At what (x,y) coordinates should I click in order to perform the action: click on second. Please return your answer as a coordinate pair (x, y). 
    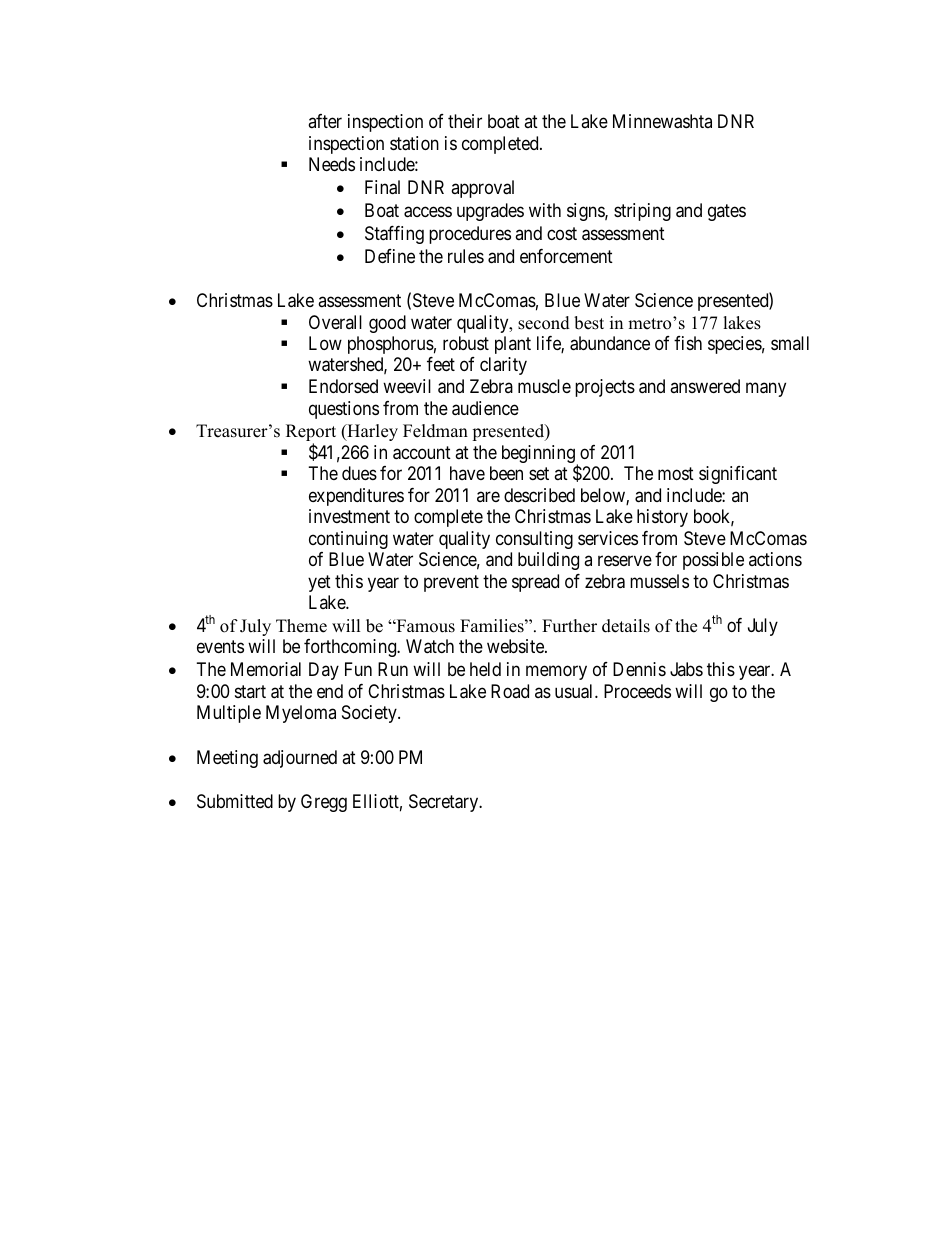
    Looking at the image, I should click on (544, 323).
